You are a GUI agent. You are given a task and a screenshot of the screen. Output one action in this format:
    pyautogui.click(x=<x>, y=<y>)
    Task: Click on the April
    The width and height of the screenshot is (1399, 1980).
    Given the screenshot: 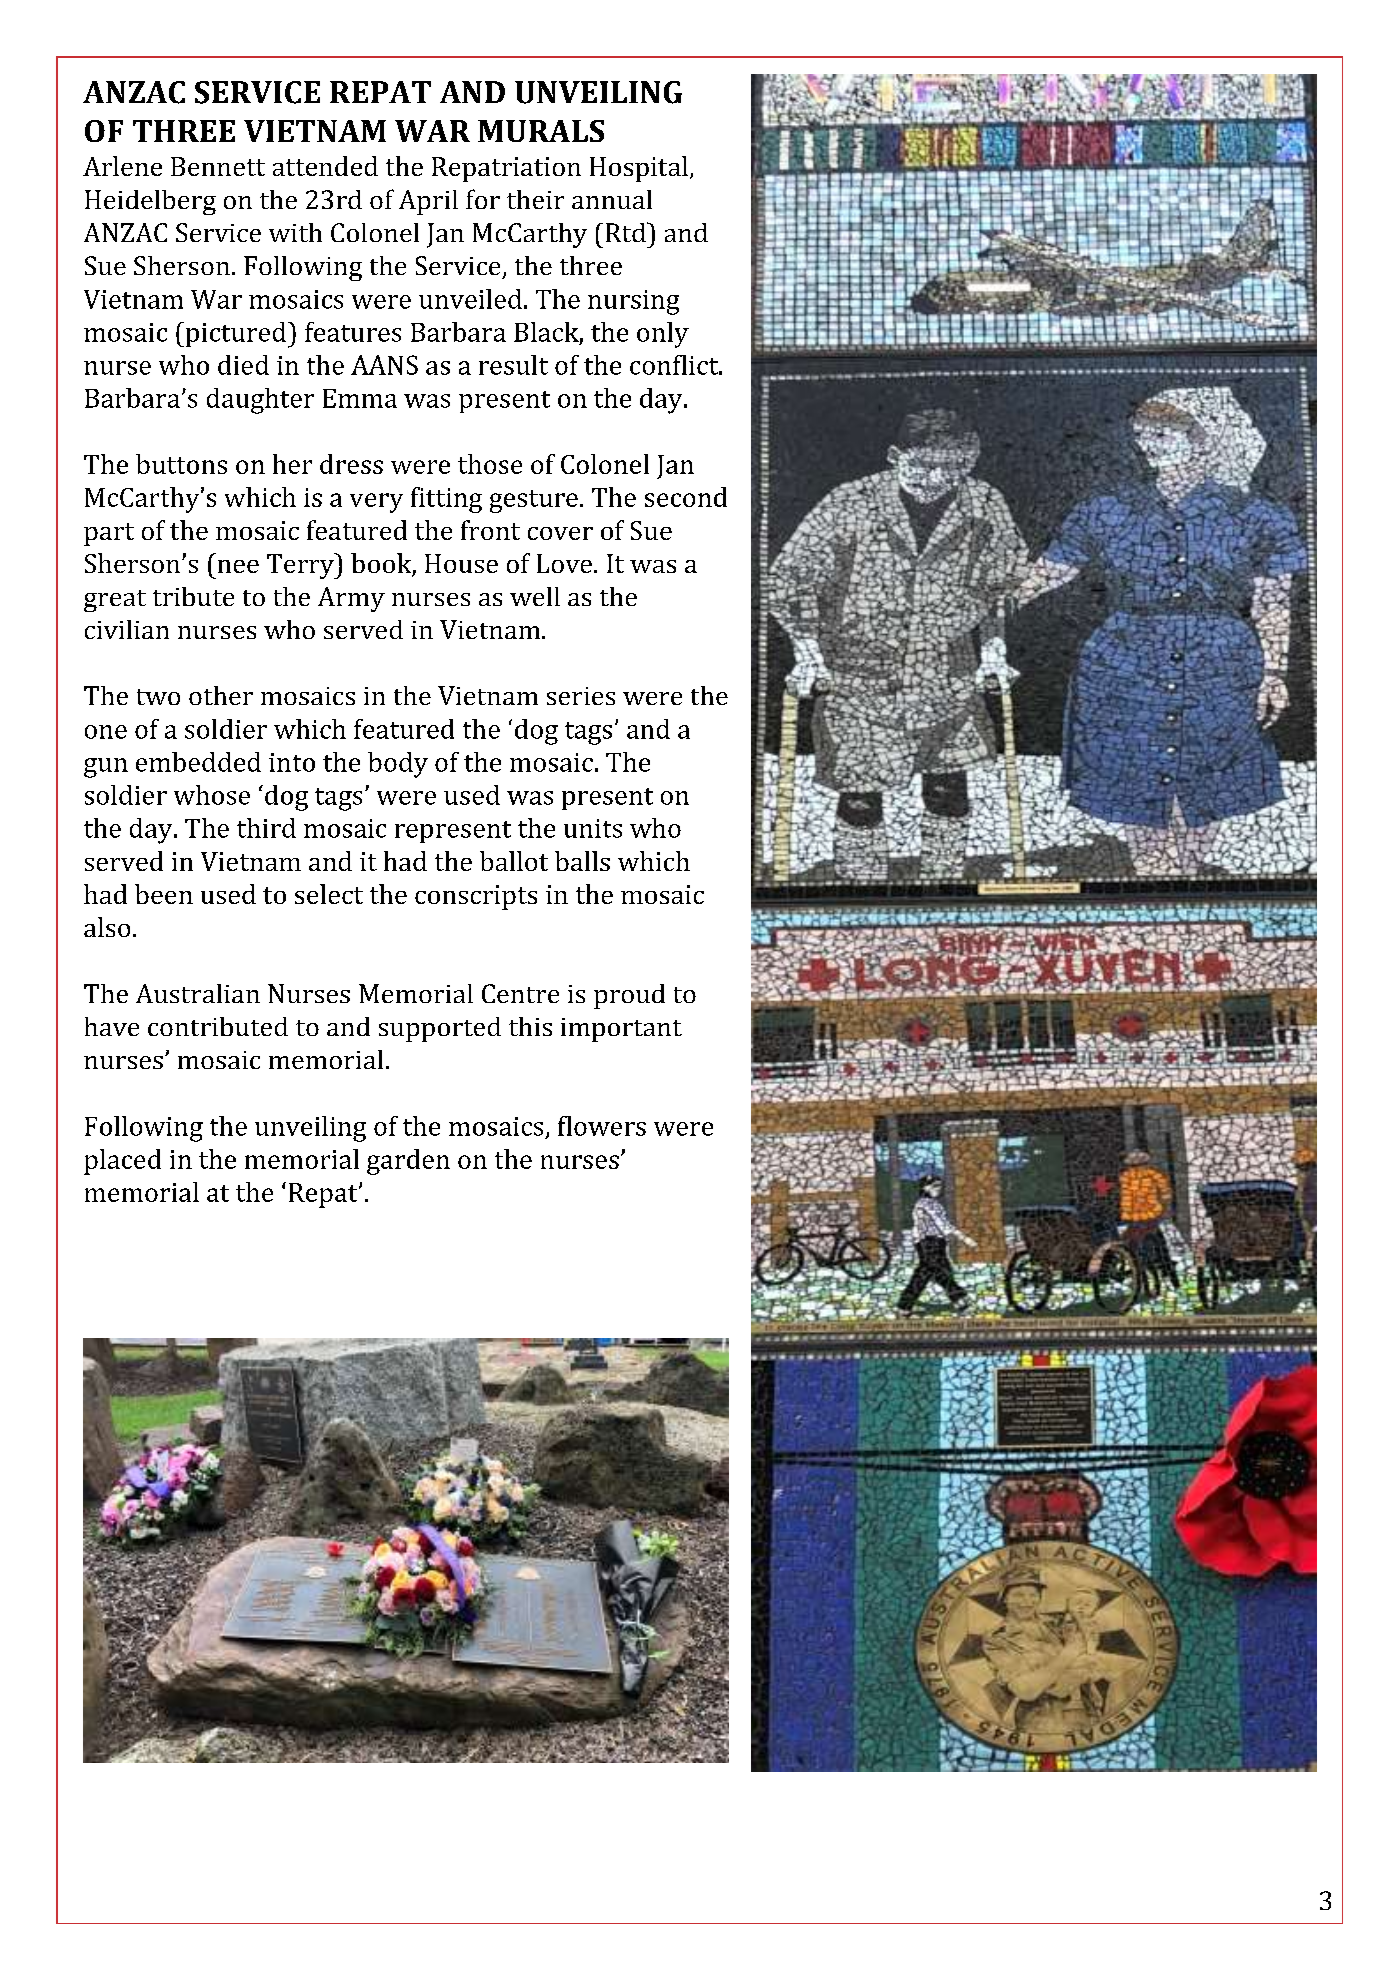 What is the action you would take?
    pyautogui.click(x=428, y=202)
